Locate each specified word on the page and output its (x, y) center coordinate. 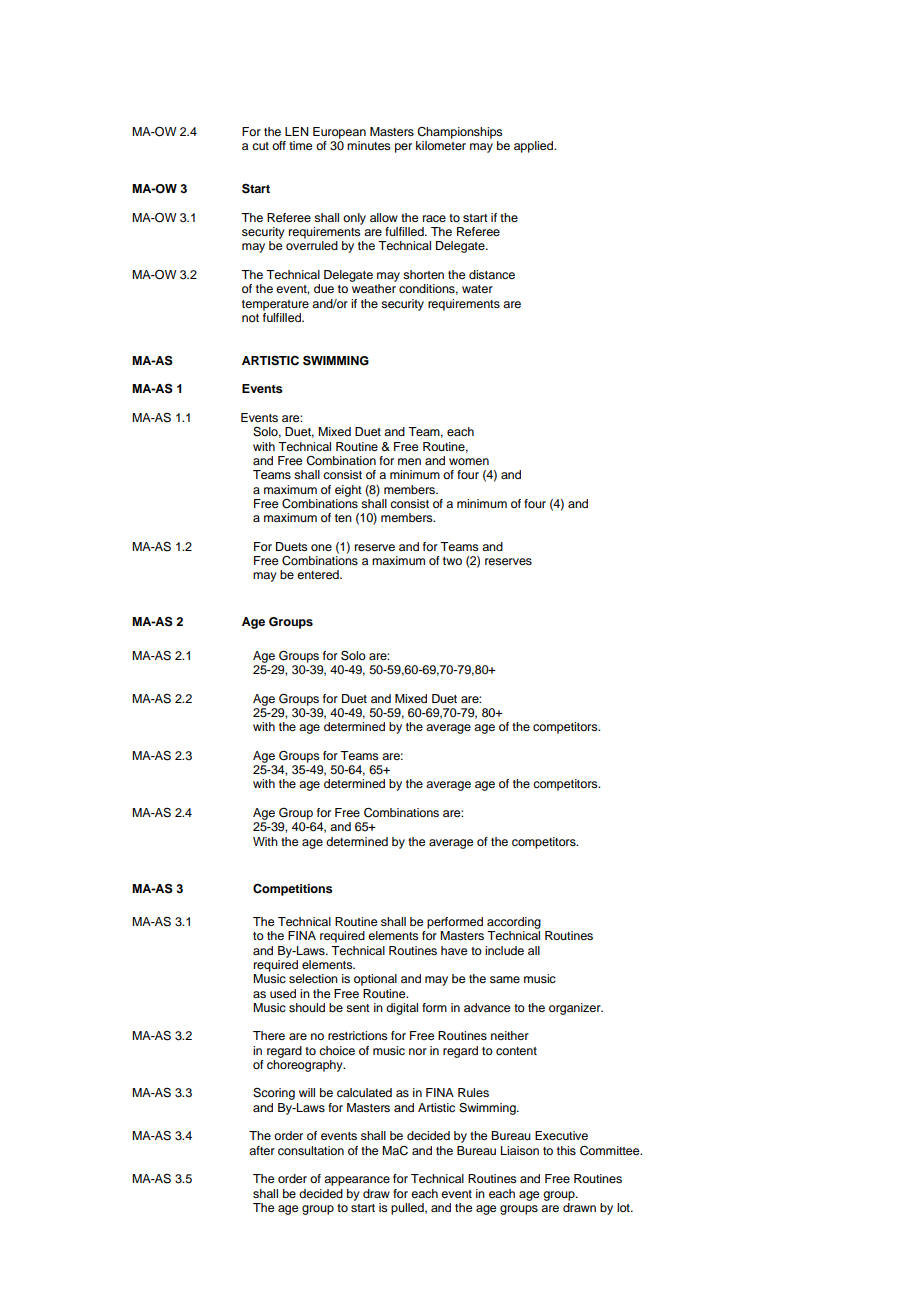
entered (319, 574)
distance (492, 274)
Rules (473, 1092)
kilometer (441, 145)
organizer (576, 1009)
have (454, 950)
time (300, 145)
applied (535, 147)
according (514, 923)
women (469, 461)
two (452, 561)
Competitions (293, 890)
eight (348, 491)
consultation (311, 1150)
